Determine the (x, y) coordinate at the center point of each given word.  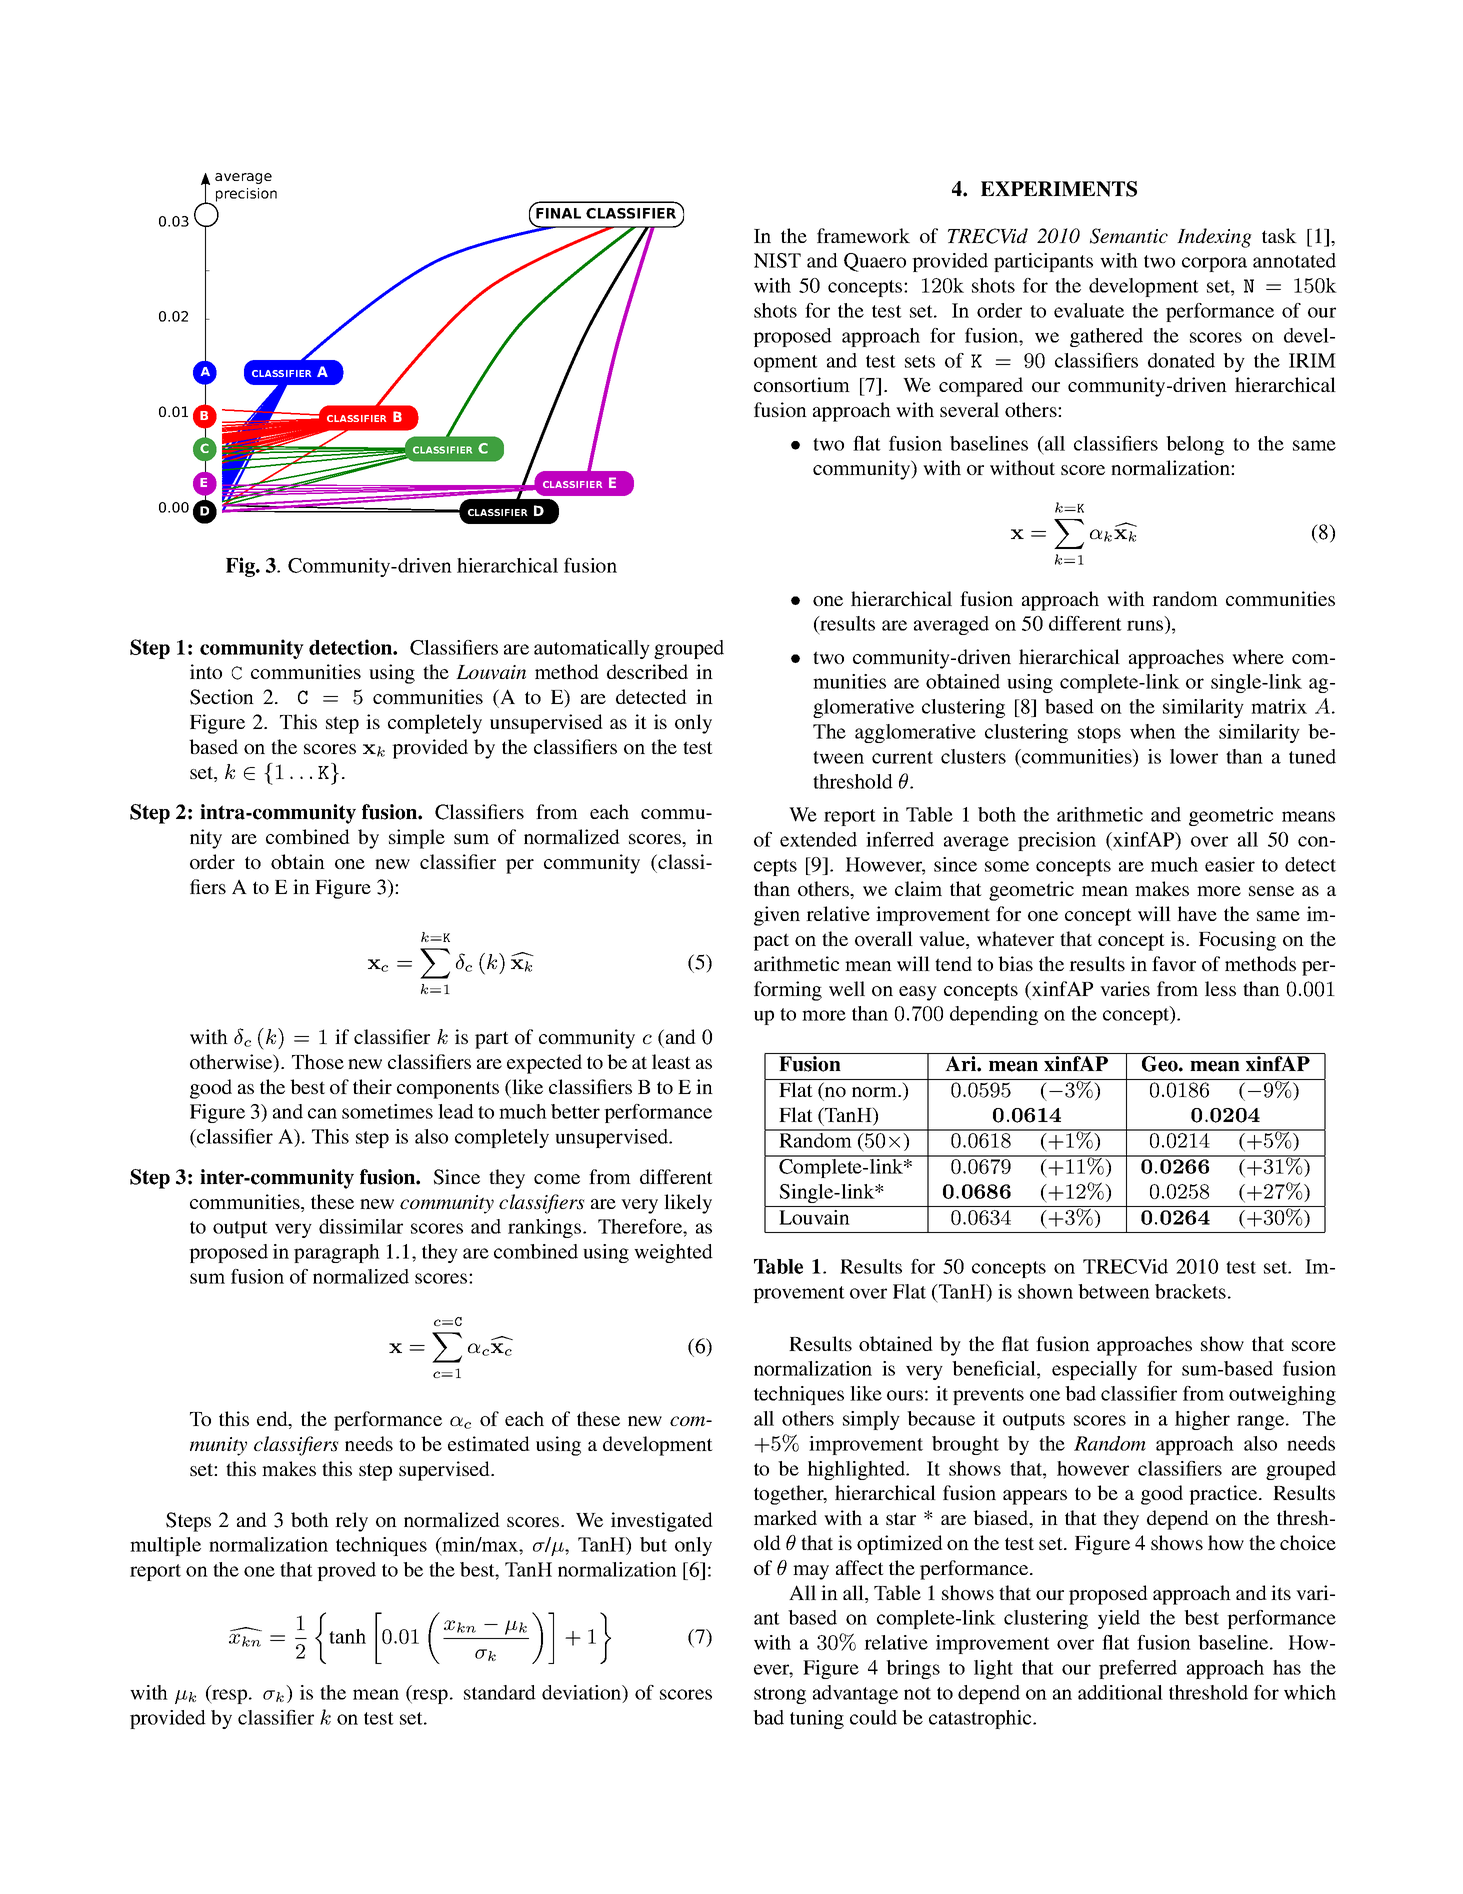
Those (318, 1061)
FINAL (558, 213)
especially (1094, 1370)
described (647, 671)
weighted (673, 1253)
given (777, 916)
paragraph (337, 1253)
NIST (777, 260)
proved (346, 1571)
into (206, 671)
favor (1174, 963)
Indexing (1214, 238)
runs (1146, 627)
